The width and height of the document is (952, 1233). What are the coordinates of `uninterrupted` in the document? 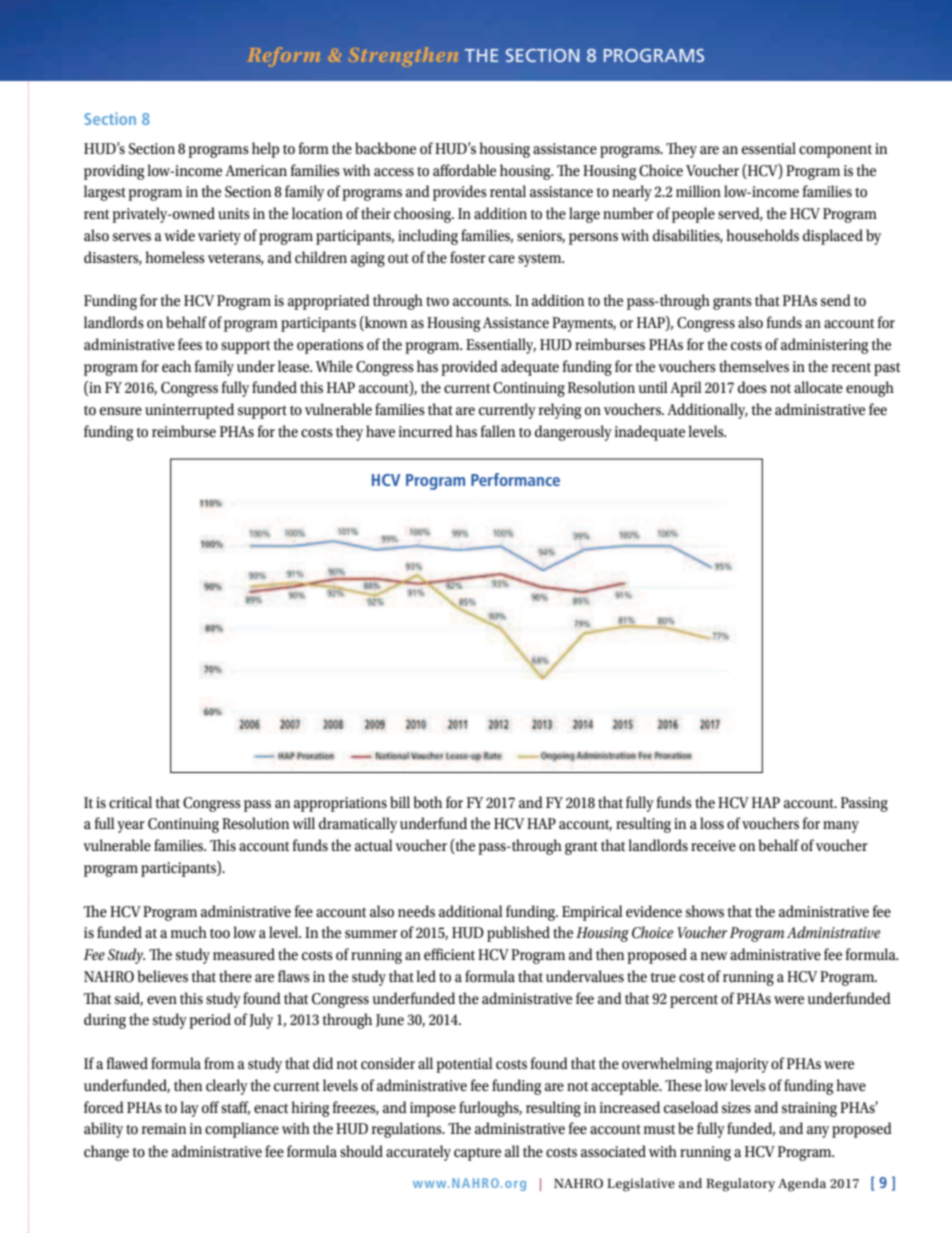 It's located at (189, 411).
